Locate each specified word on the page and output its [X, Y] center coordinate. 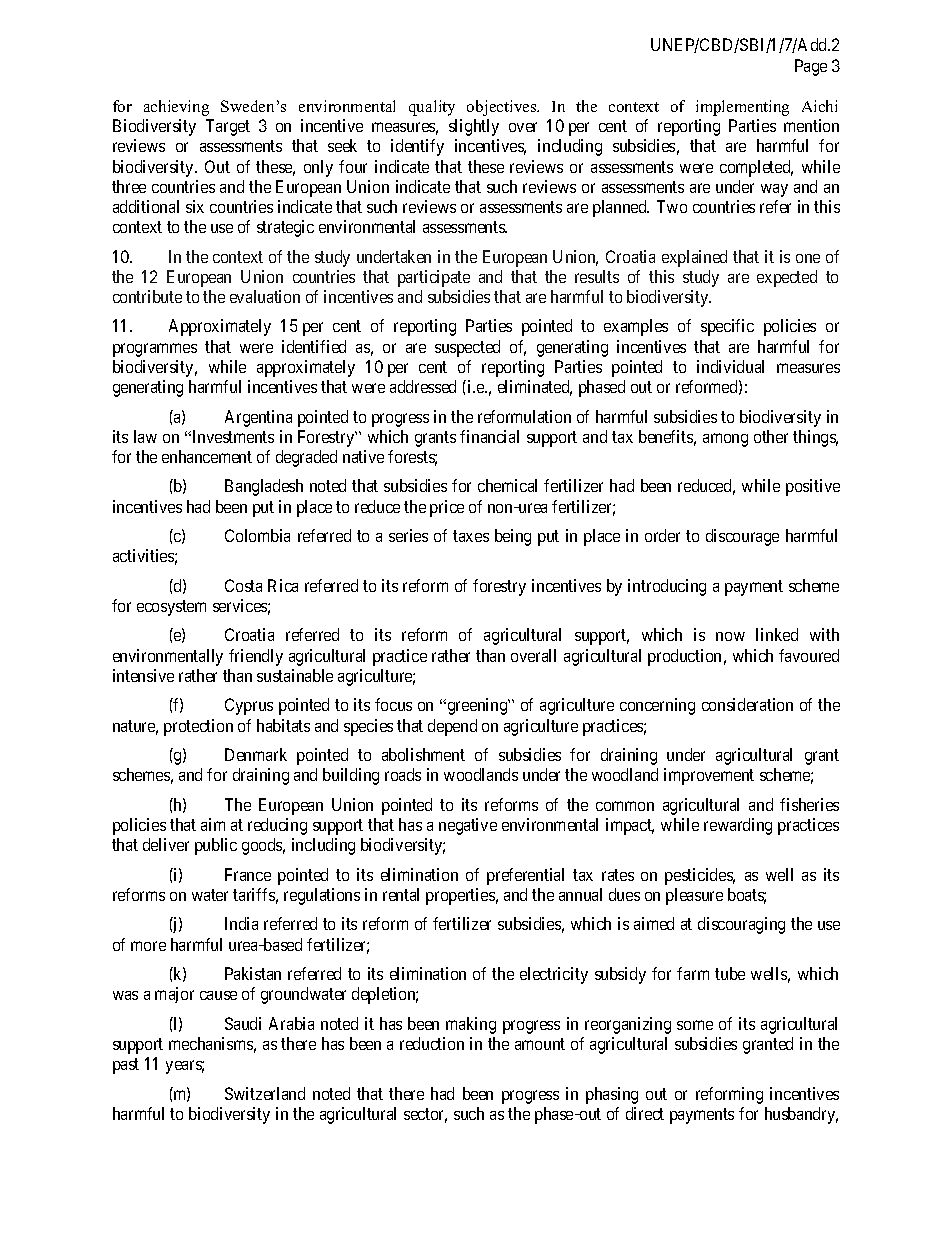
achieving [176, 108]
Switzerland [265, 1093]
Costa [243, 585]
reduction [432, 1043]
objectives [503, 108]
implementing [742, 108]
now [730, 636]
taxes [471, 536]
